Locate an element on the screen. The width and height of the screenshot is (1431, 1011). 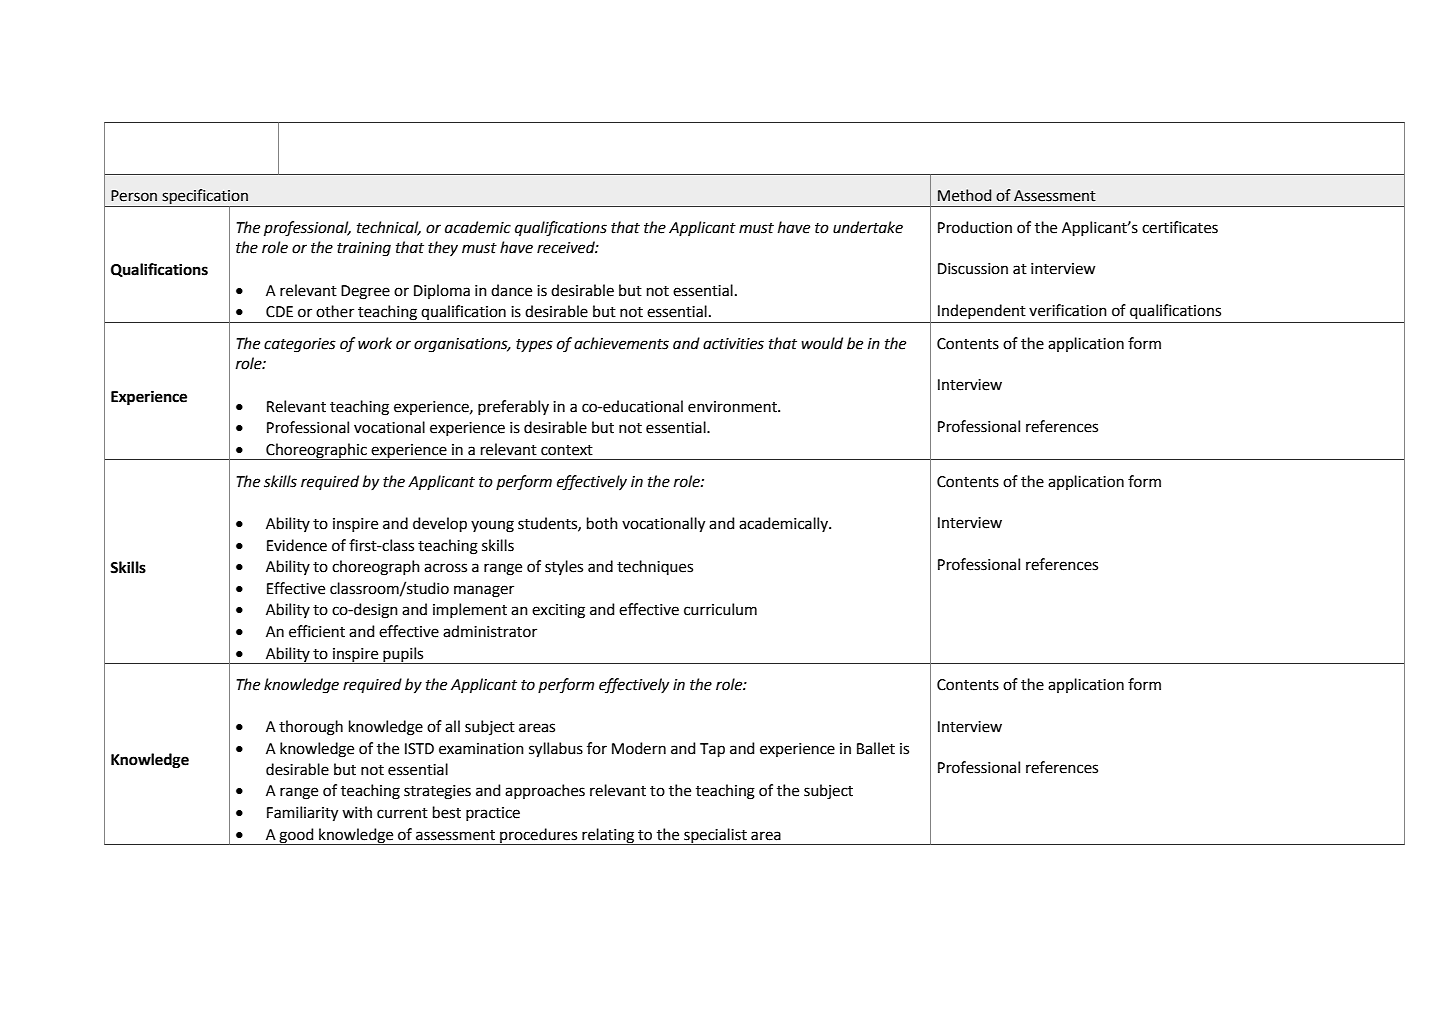
relating is located at coordinates (608, 836).
